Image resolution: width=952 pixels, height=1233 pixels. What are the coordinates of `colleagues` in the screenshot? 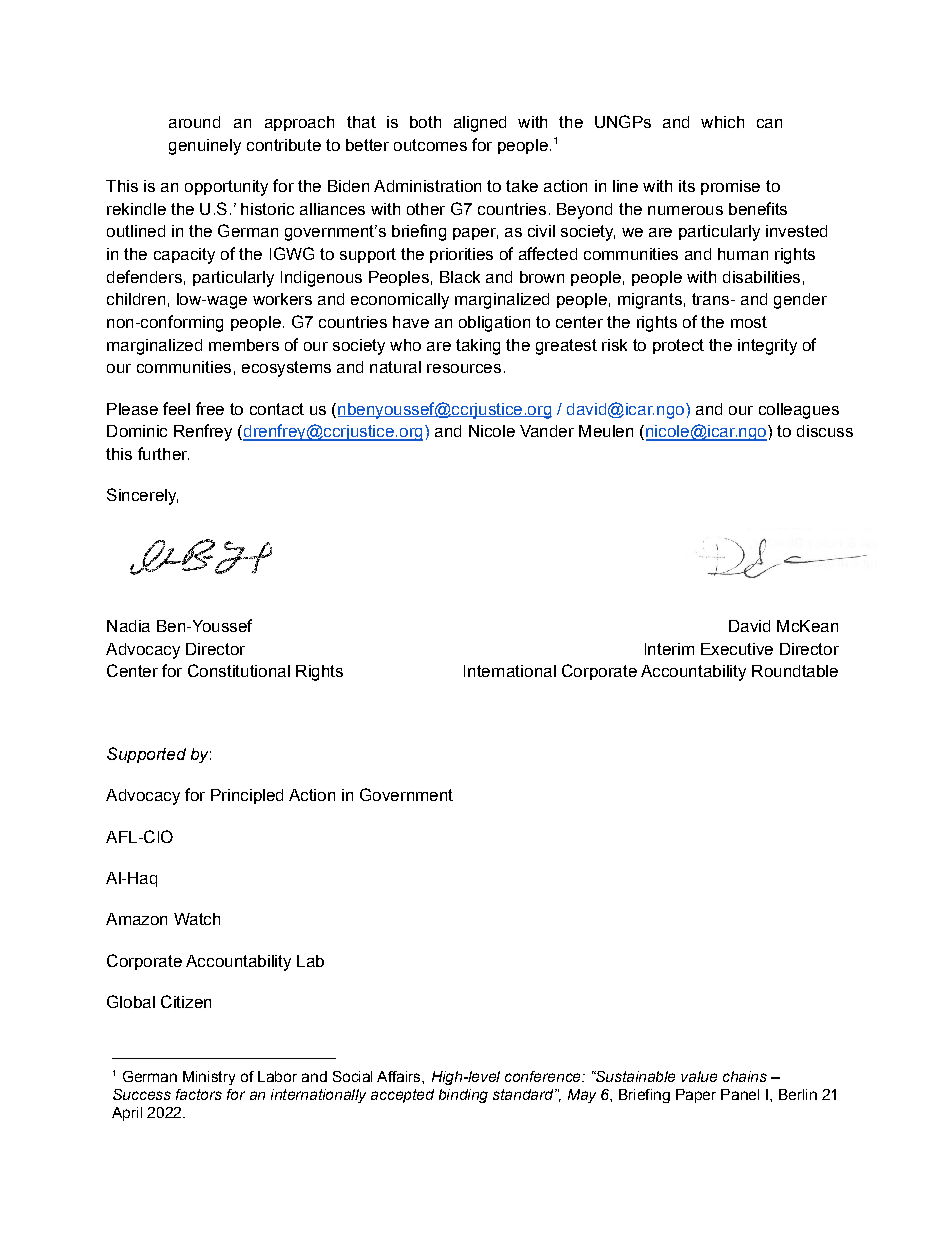 It's located at (799, 411).
